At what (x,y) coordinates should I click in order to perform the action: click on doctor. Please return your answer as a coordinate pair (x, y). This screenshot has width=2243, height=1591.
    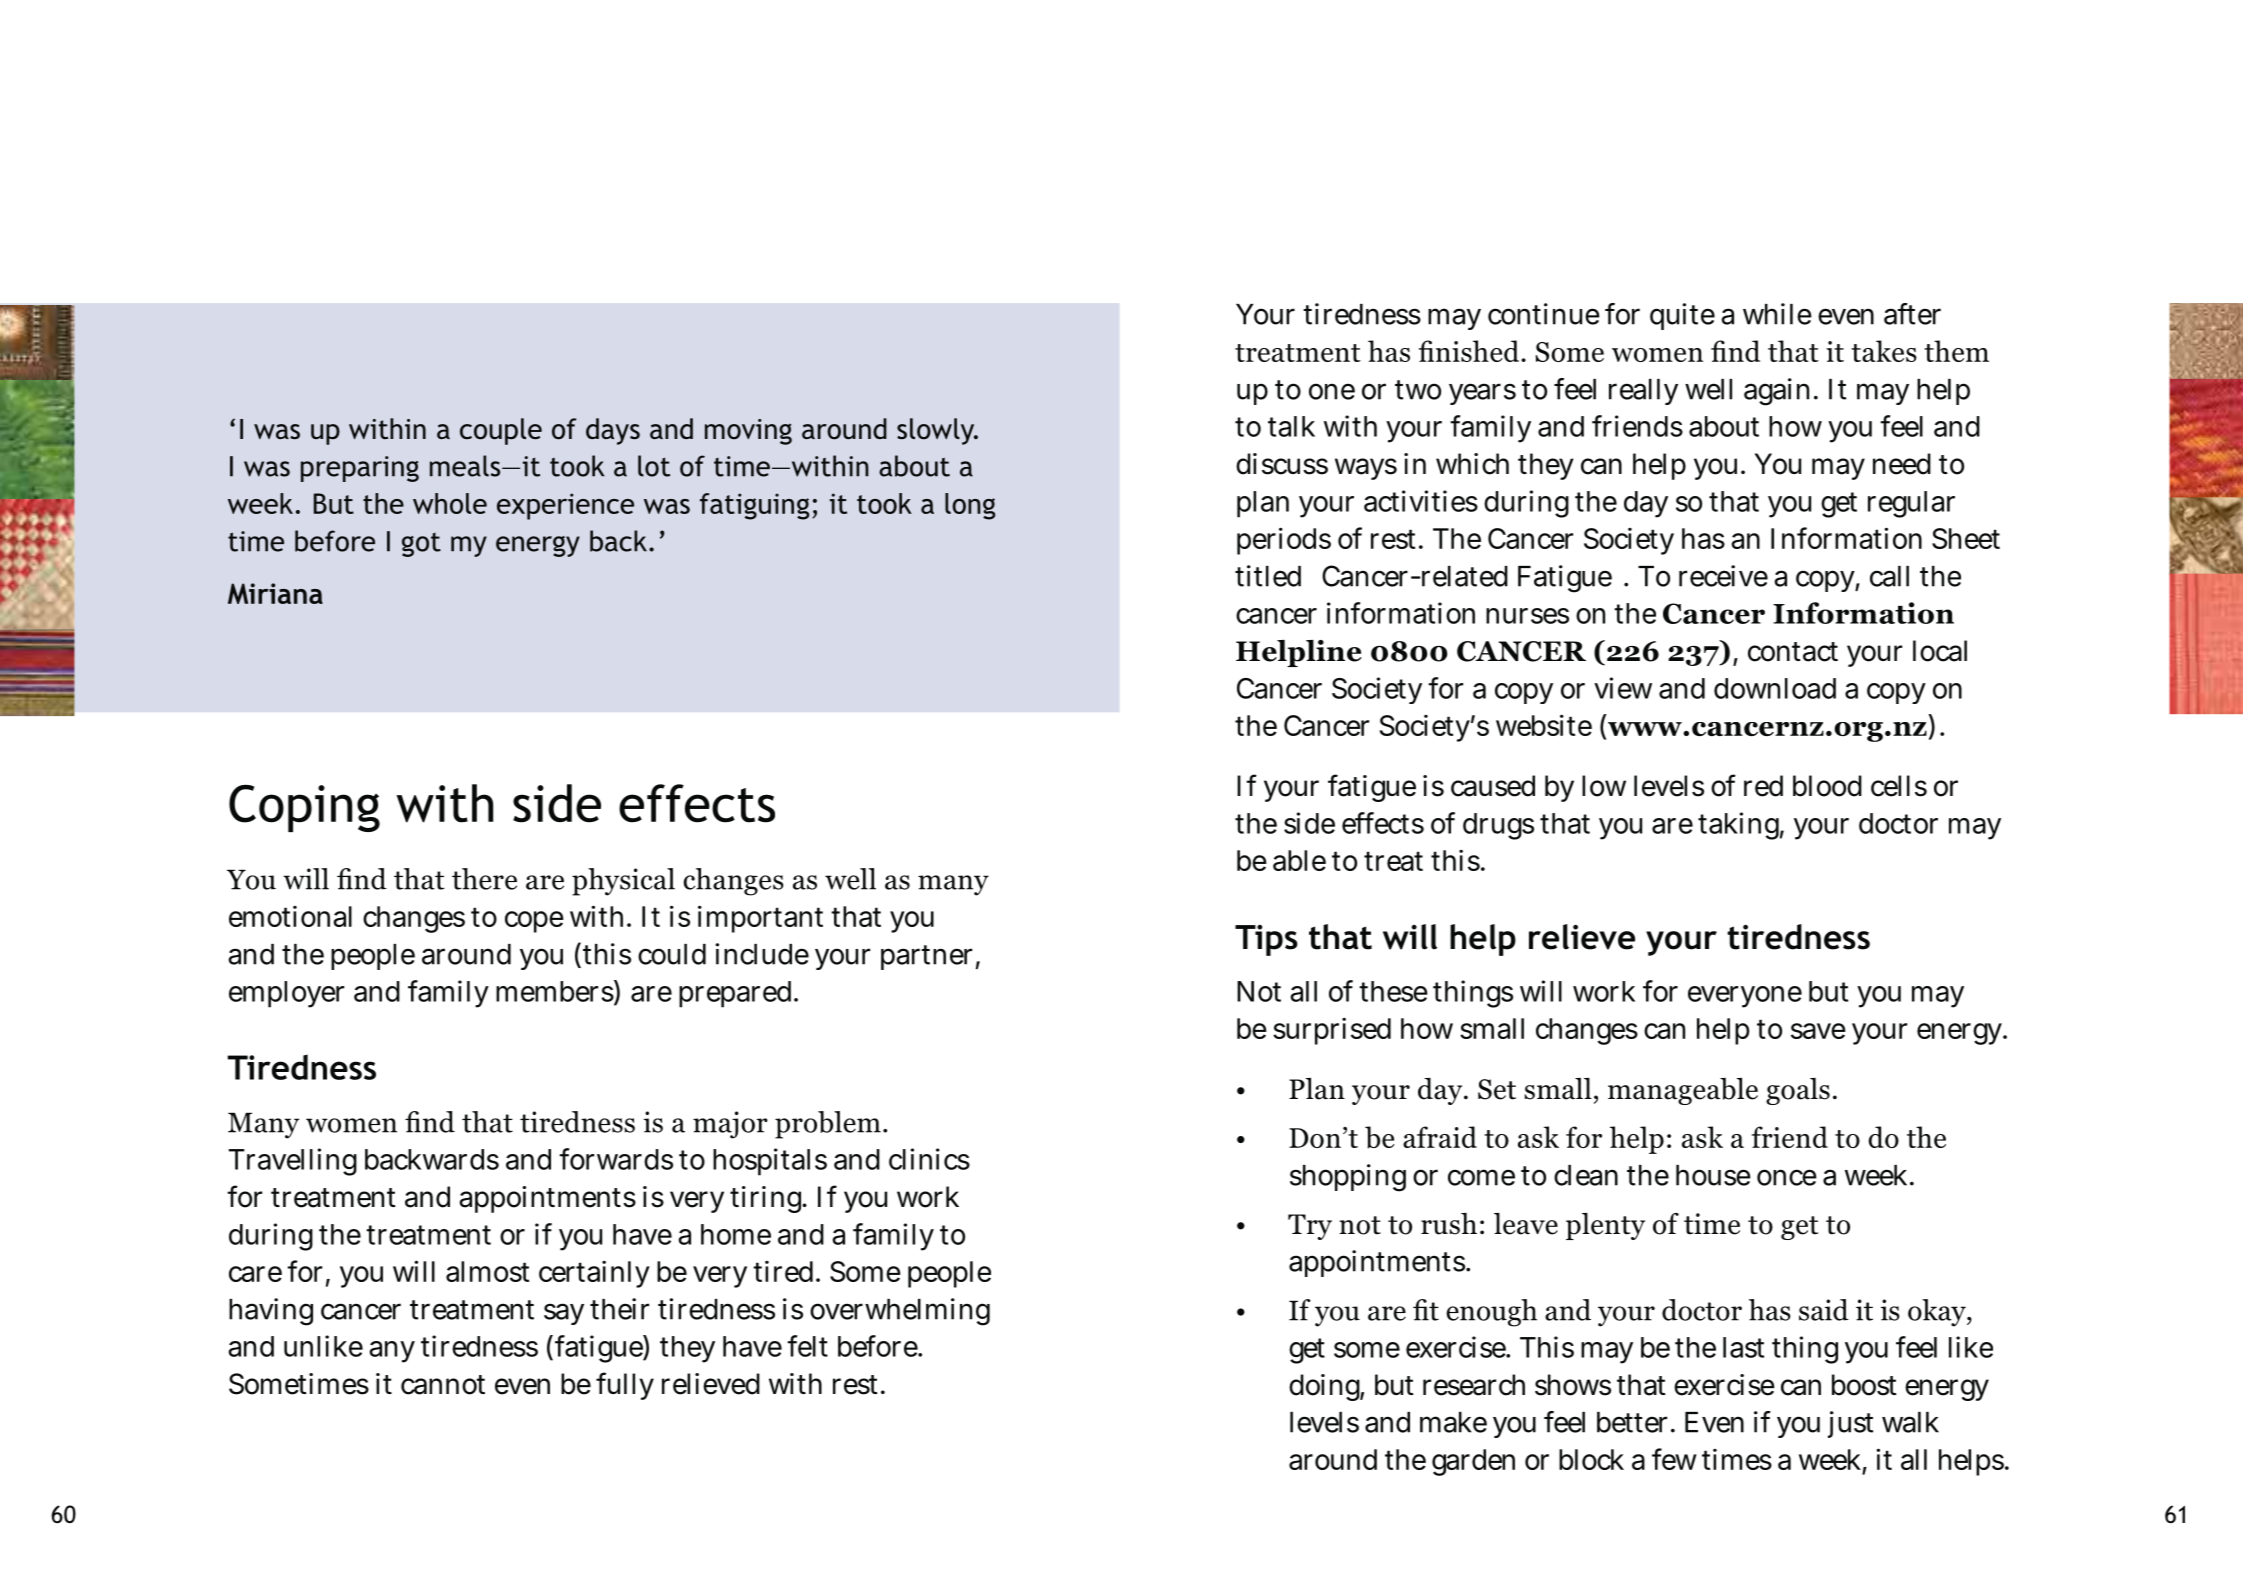
    Looking at the image, I should click on (1898, 823).
